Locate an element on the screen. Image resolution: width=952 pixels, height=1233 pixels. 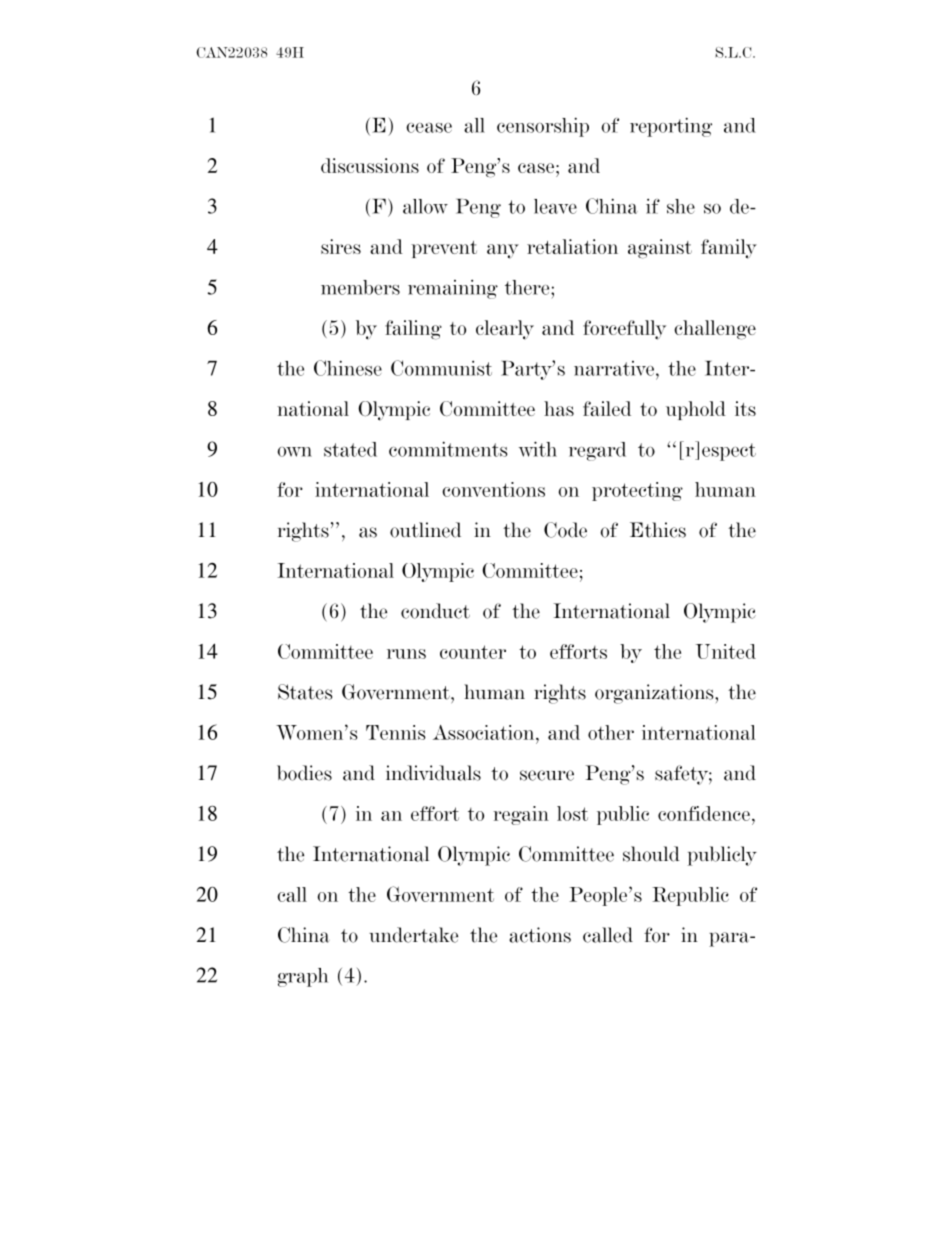
United is located at coordinates (726, 651).
